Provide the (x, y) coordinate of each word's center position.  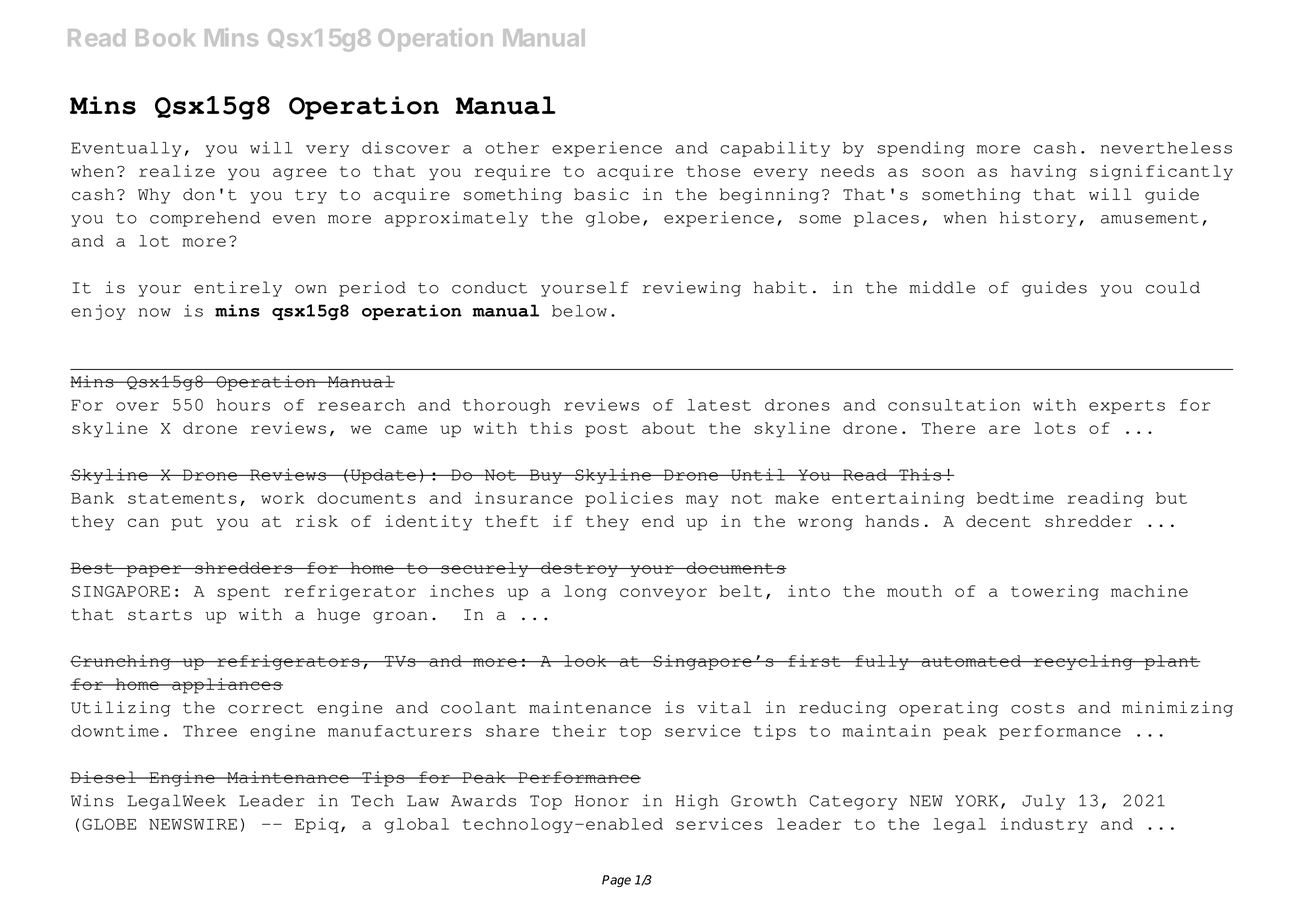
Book (165, 37)
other (512, 148)
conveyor (663, 594)
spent (243, 593)
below (579, 311)
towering (1055, 593)
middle (942, 287)
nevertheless (1166, 148)
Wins (92, 800)
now (155, 312)
